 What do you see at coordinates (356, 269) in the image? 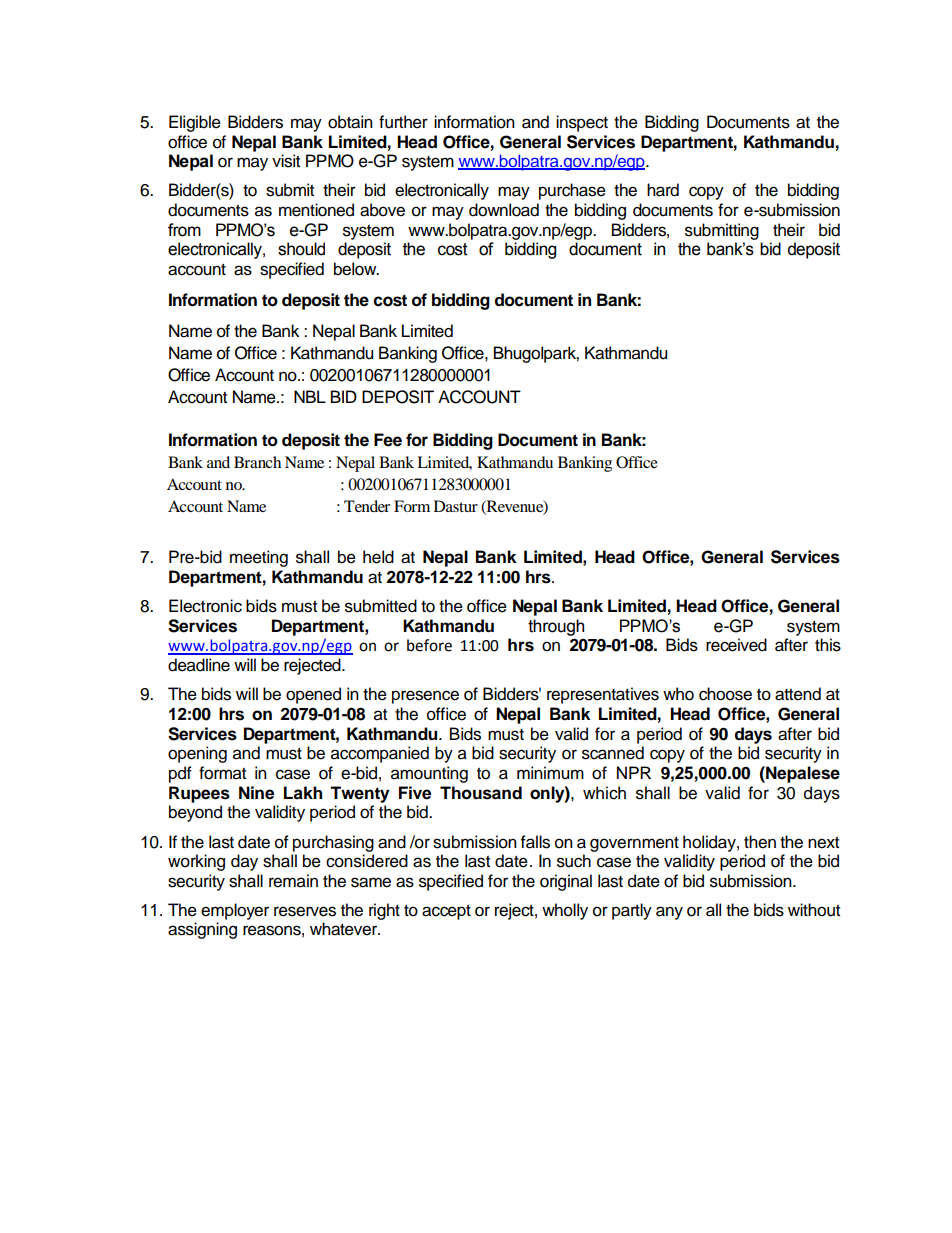
I see `below` at bounding box center [356, 269].
